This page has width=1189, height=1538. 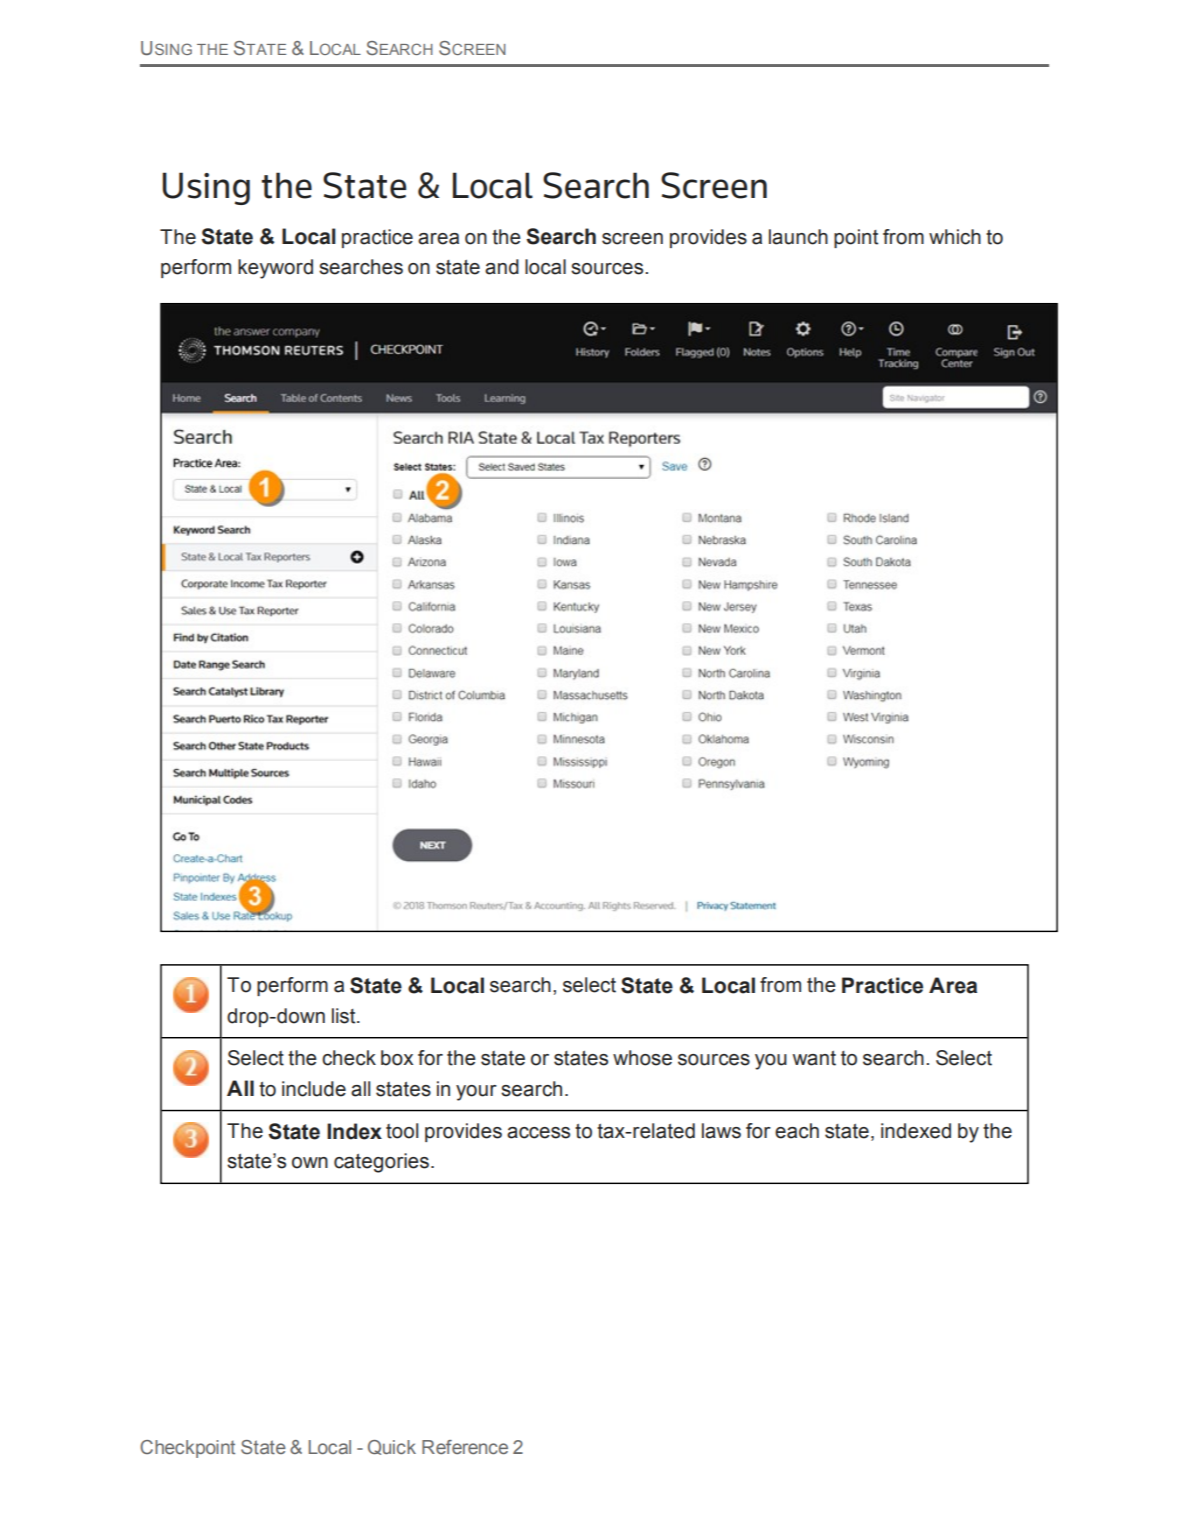 What do you see at coordinates (798, 237) in the page?
I see `launch` at bounding box center [798, 237].
